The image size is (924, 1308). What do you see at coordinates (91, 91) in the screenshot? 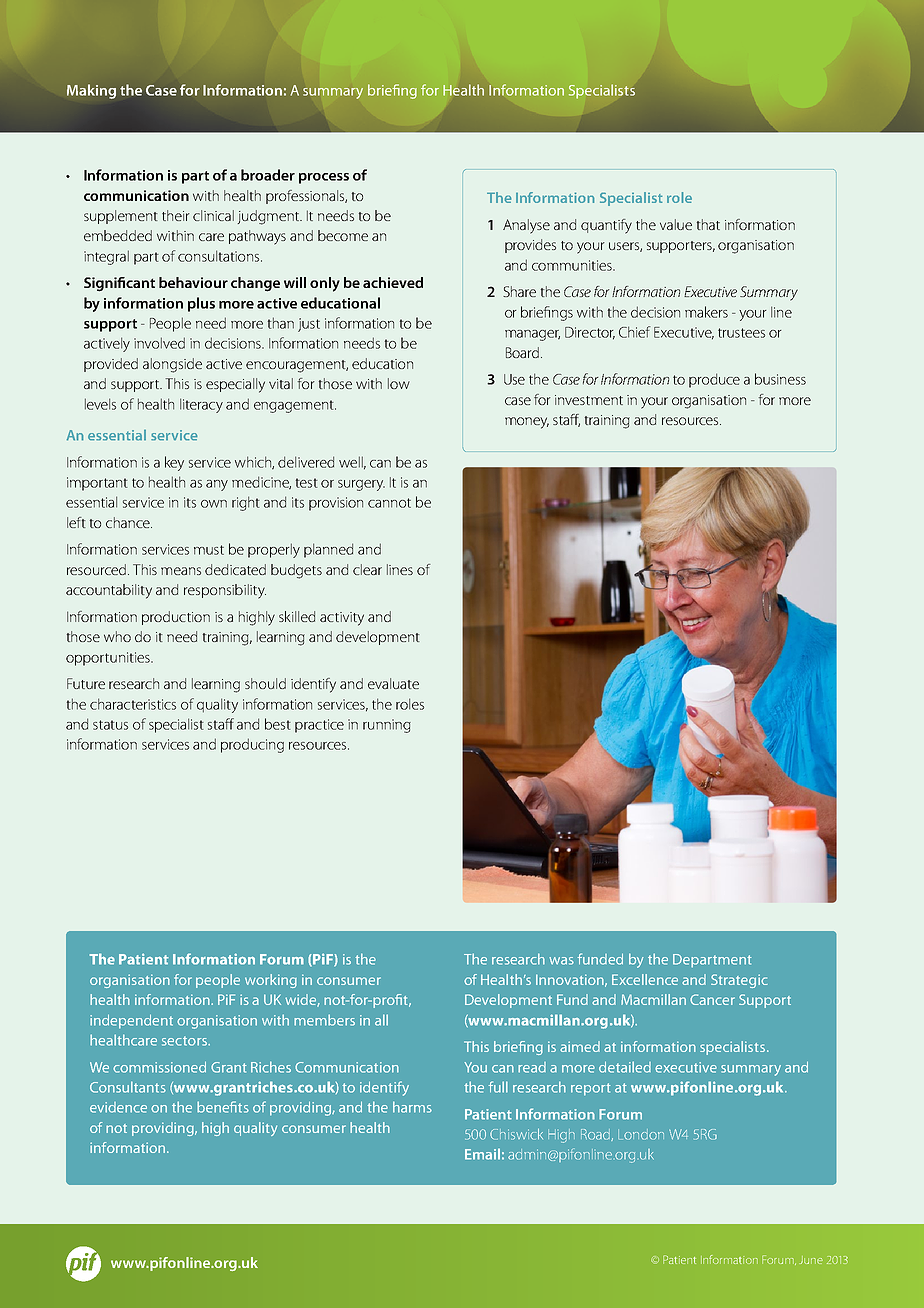
I see `Making` at bounding box center [91, 91].
